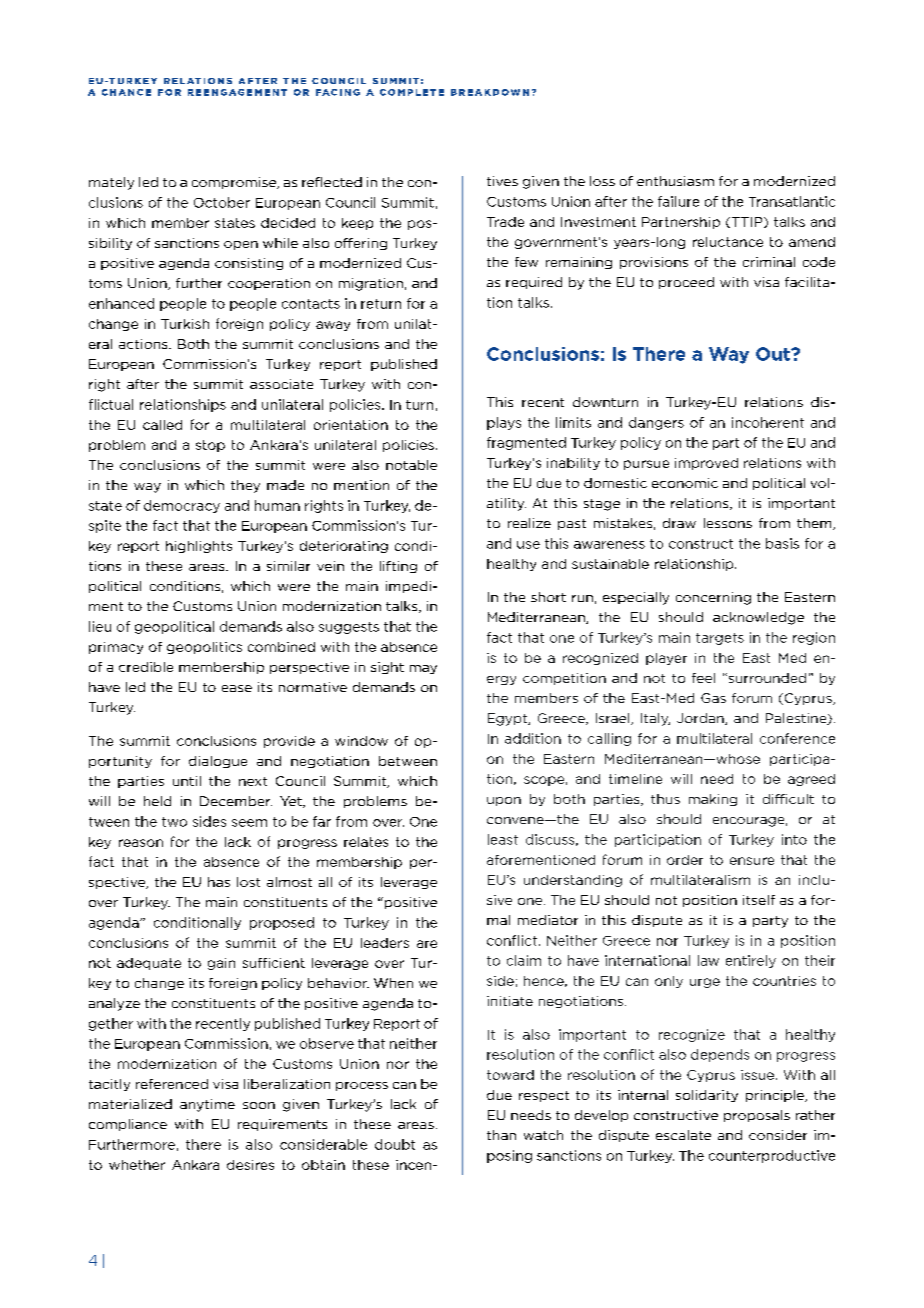 The height and width of the screenshot is (1308, 924). I want to click on upon, so click(504, 801).
